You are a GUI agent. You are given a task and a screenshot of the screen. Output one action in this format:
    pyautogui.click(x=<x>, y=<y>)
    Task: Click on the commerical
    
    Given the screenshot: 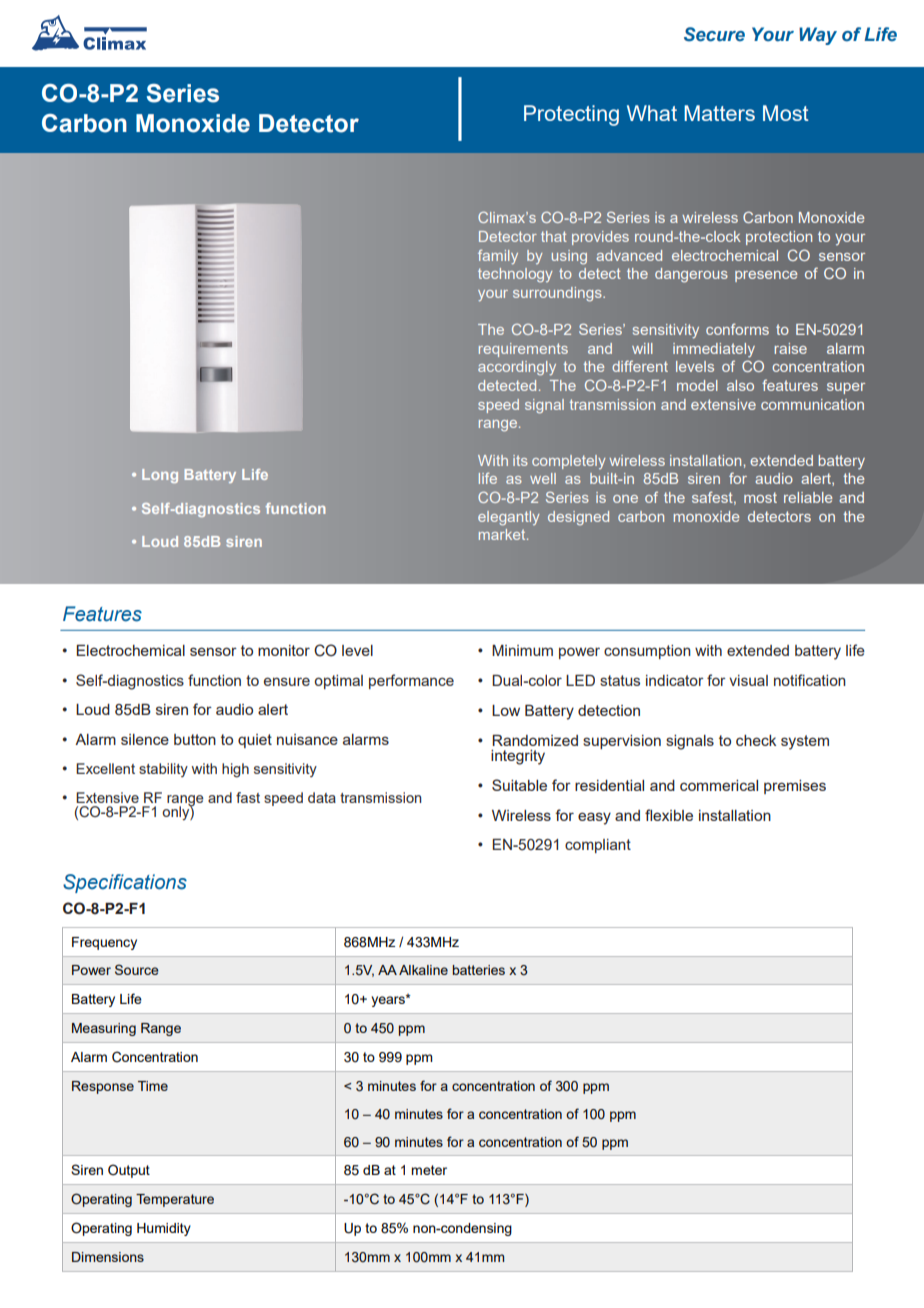 What is the action you would take?
    pyautogui.click(x=719, y=785)
